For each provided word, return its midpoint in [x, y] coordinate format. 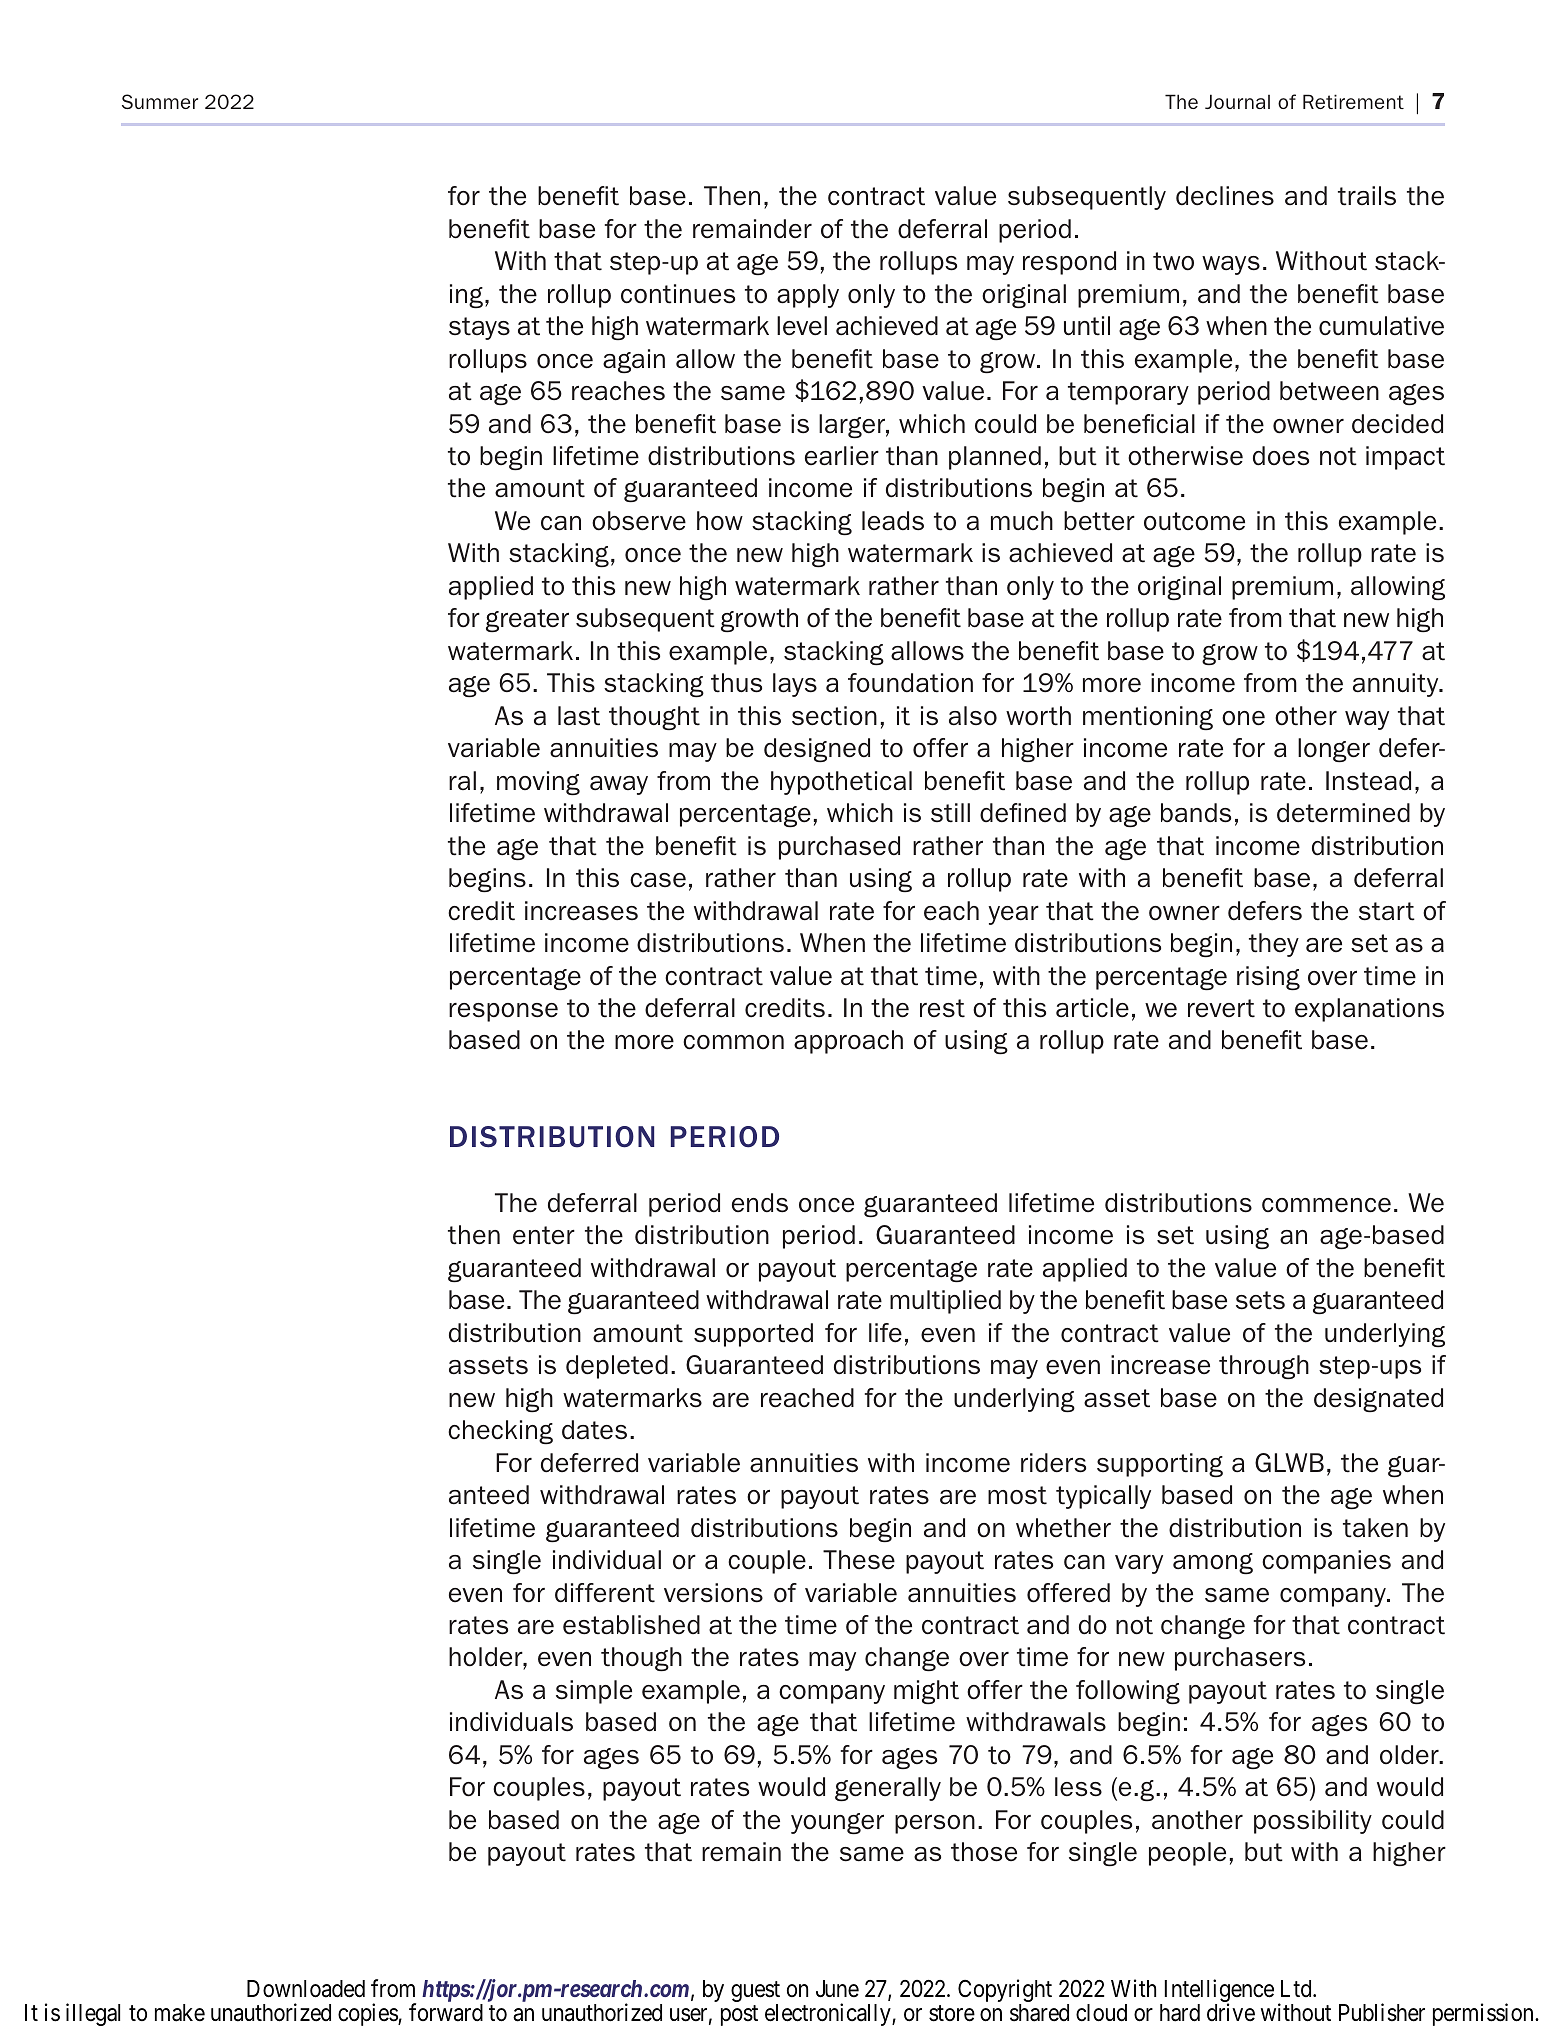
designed [817, 750]
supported [753, 1335]
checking [500, 1432]
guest [755, 1993]
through [1264, 1367]
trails [1367, 196]
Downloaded [306, 1989]
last [579, 716]
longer [1334, 750]
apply [808, 296]
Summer [160, 101]
